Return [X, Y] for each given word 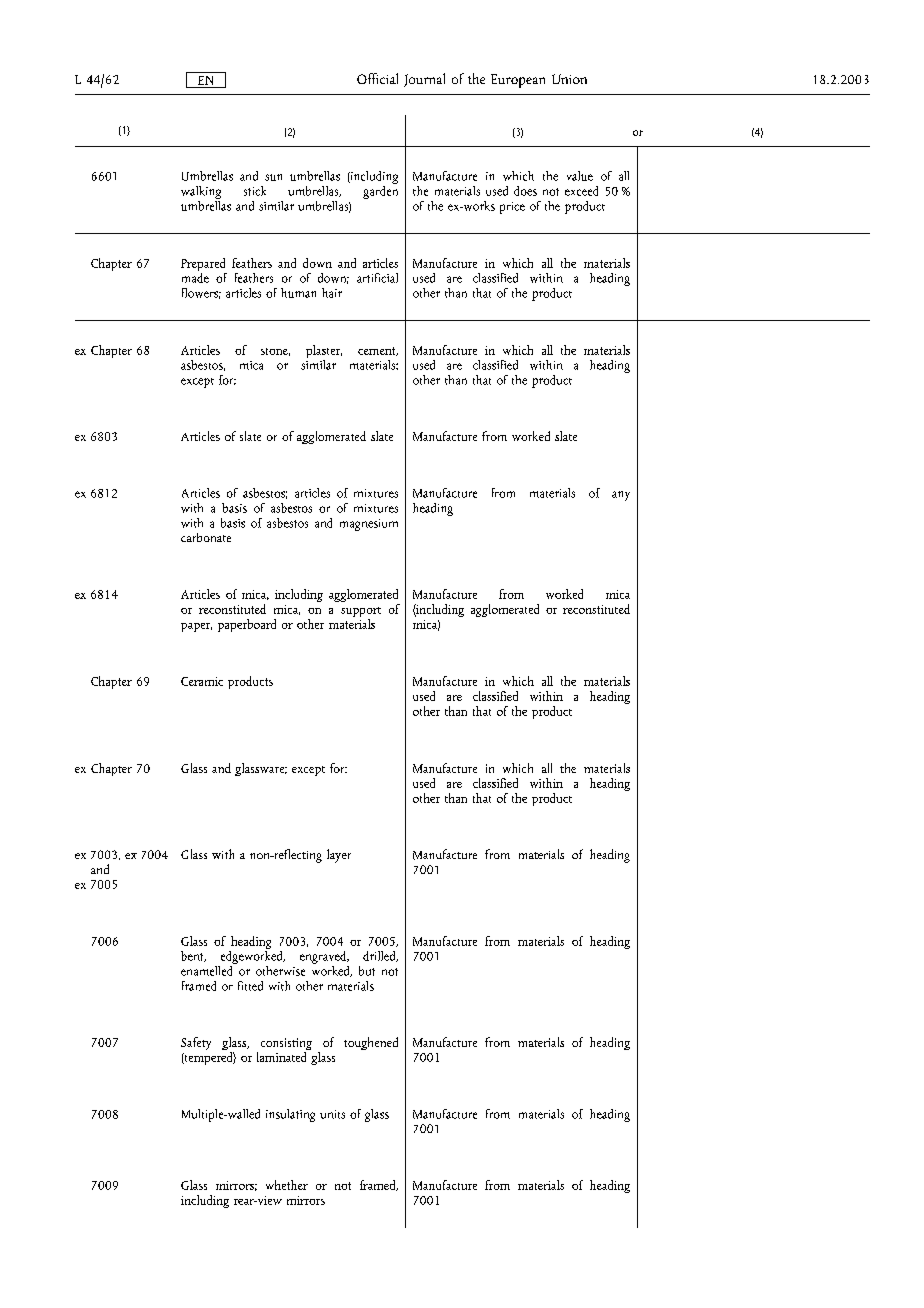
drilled [380, 956]
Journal [424, 80]
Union [569, 79]
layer [339, 856]
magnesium [369, 525]
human [298, 293]
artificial [377, 278]
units [332, 1114]
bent [193, 956]
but [367, 971]
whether [287, 1185]
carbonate [206, 537]
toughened [371, 1043]
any [621, 496]
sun [273, 177]
